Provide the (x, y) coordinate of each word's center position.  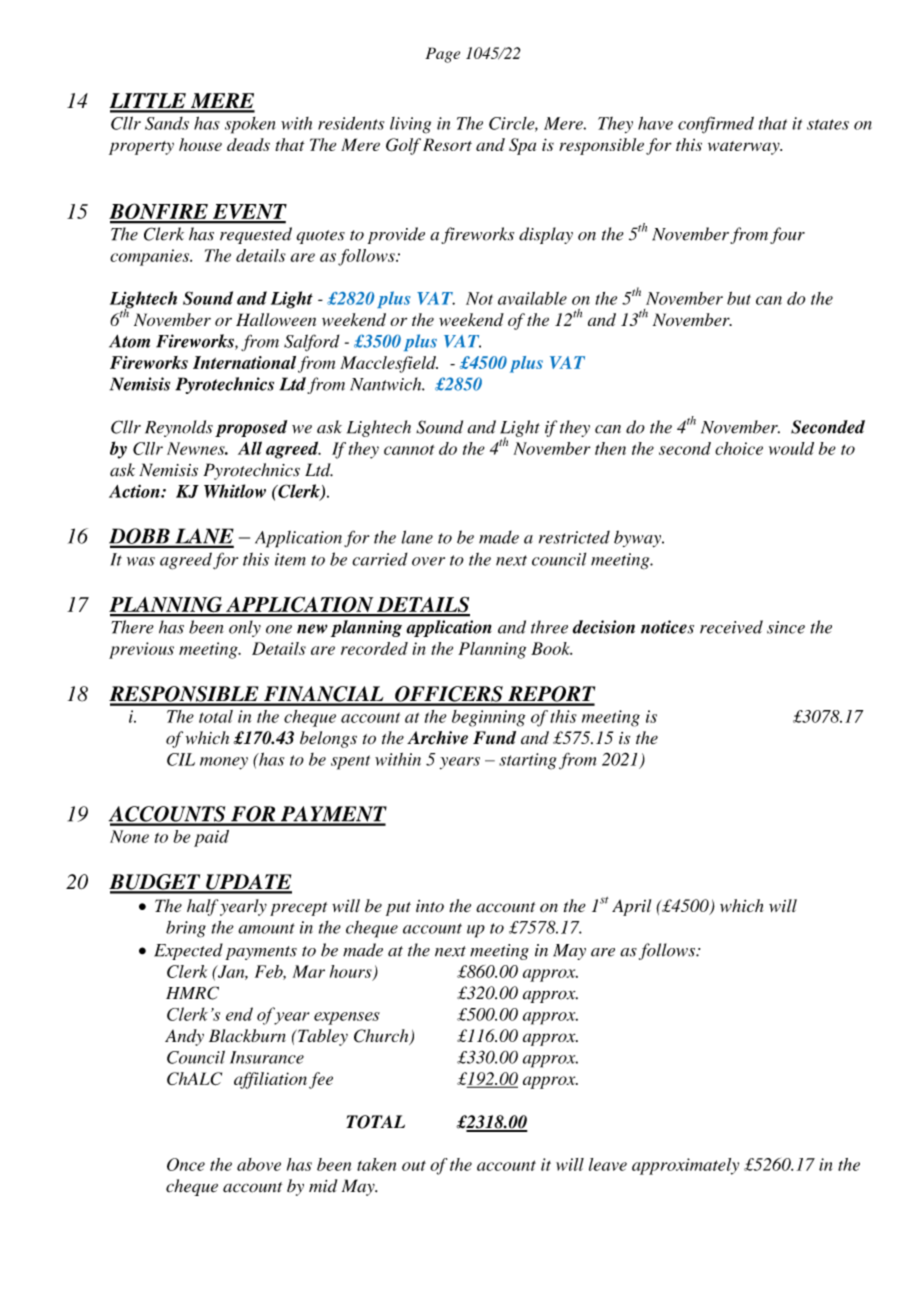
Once (186, 1164)
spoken (250, 125)
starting (528, 761)
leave (608, 1164)
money (224, 763)
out (414, 1165)
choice (739, 448)
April (631, 907)
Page (442, 55)
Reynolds (179, 428)
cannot (409, 450)
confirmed (716, 125)
